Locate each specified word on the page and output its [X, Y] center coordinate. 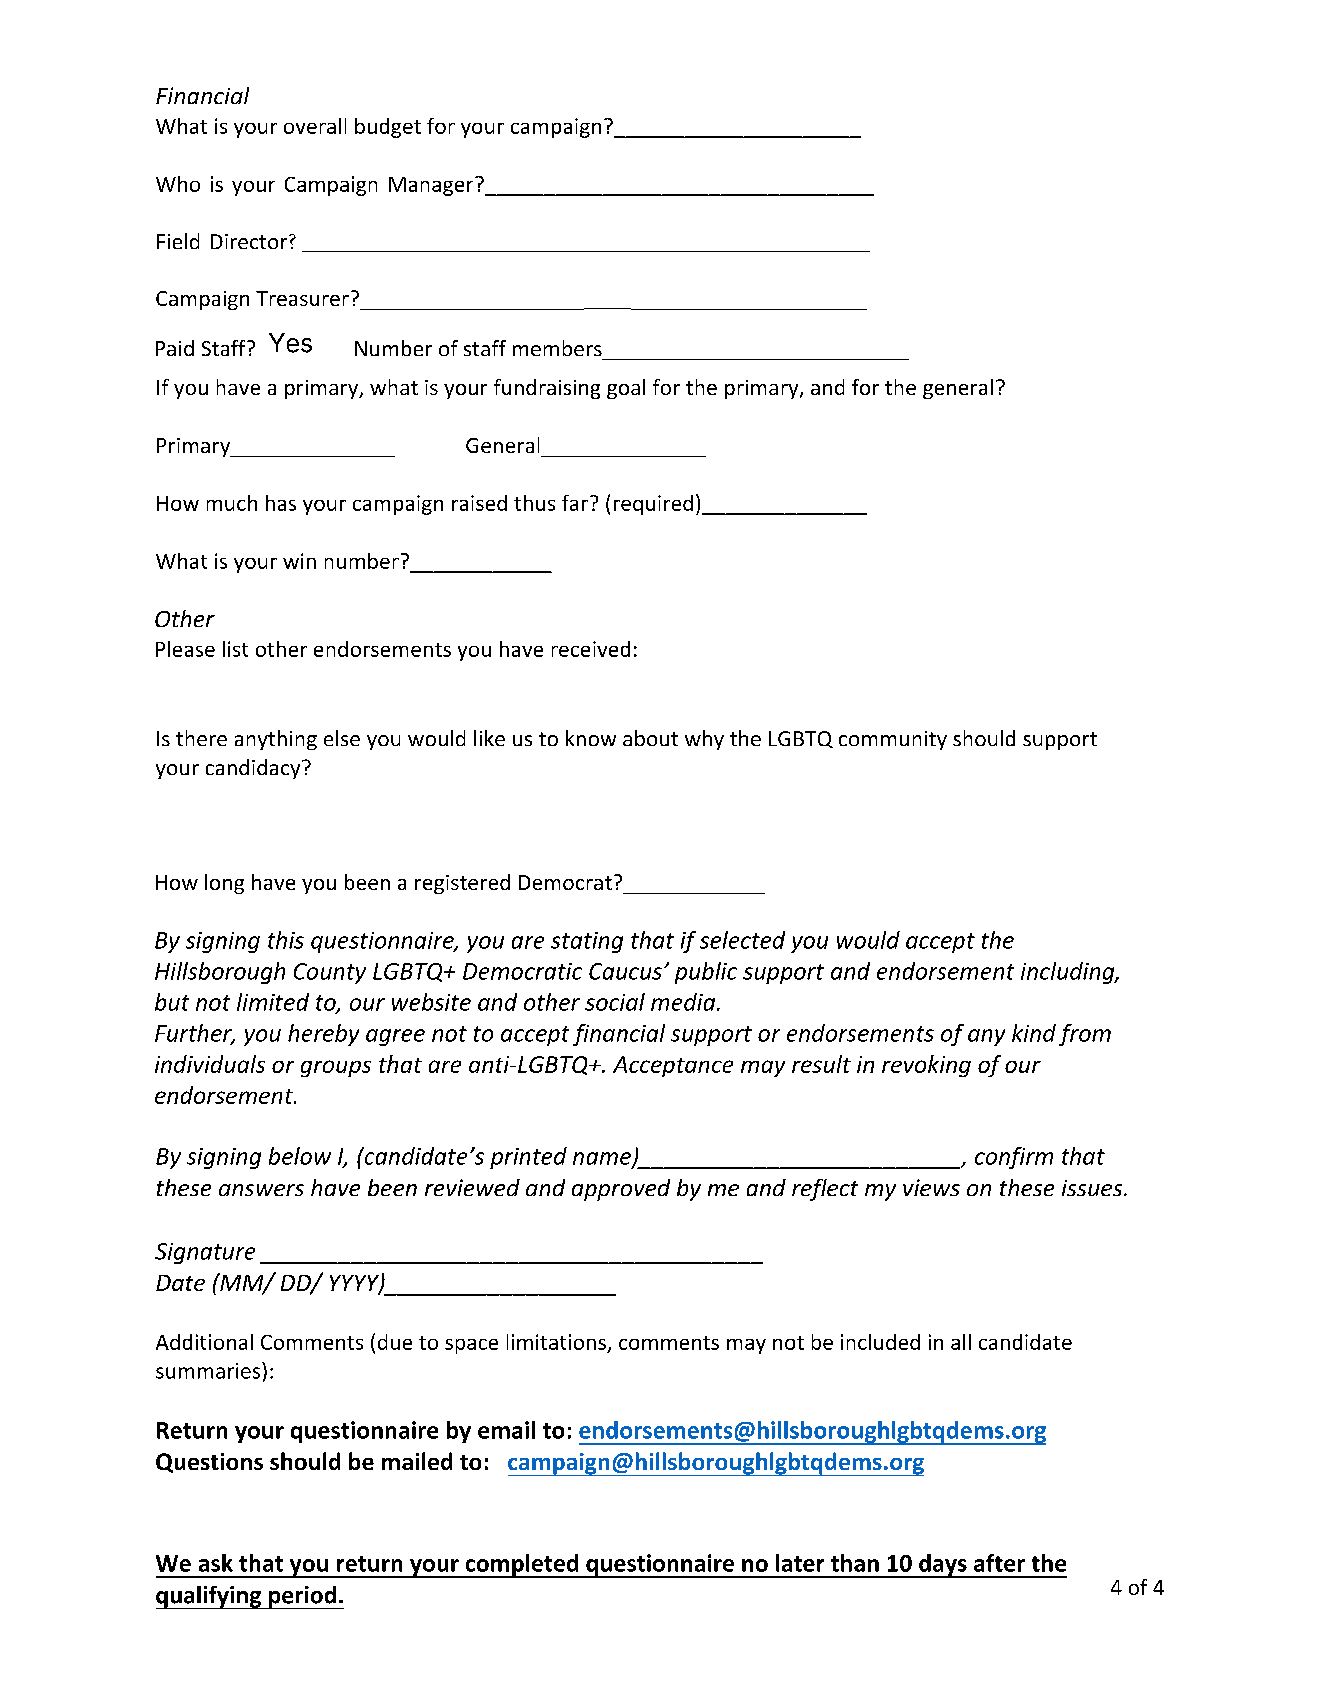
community [893, 740]
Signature [205, 1253]
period [303, 1597]
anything [276, 740]
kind [1034, 1033]
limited [273, 1002]
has [281, 503]
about [650, 738]
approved [621, 1190]
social [615, 1002]
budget [388, 128]
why [704, 740]
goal [626, 389]
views [931, 1187]
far [575, 503]
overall [315, 126]
